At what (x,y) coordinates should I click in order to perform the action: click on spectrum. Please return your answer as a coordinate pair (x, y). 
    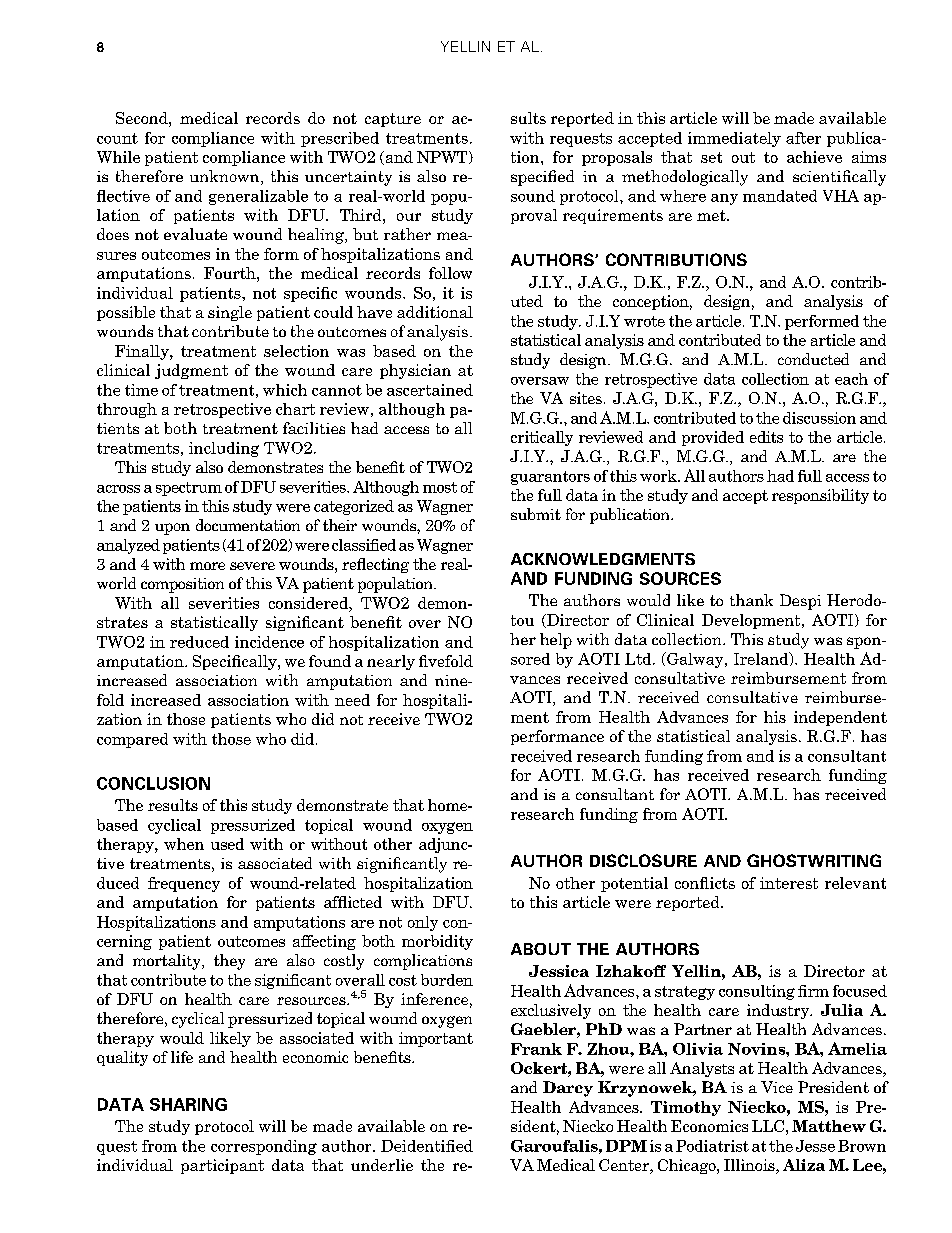
    Looking at the image, I should click on (189, 489).
